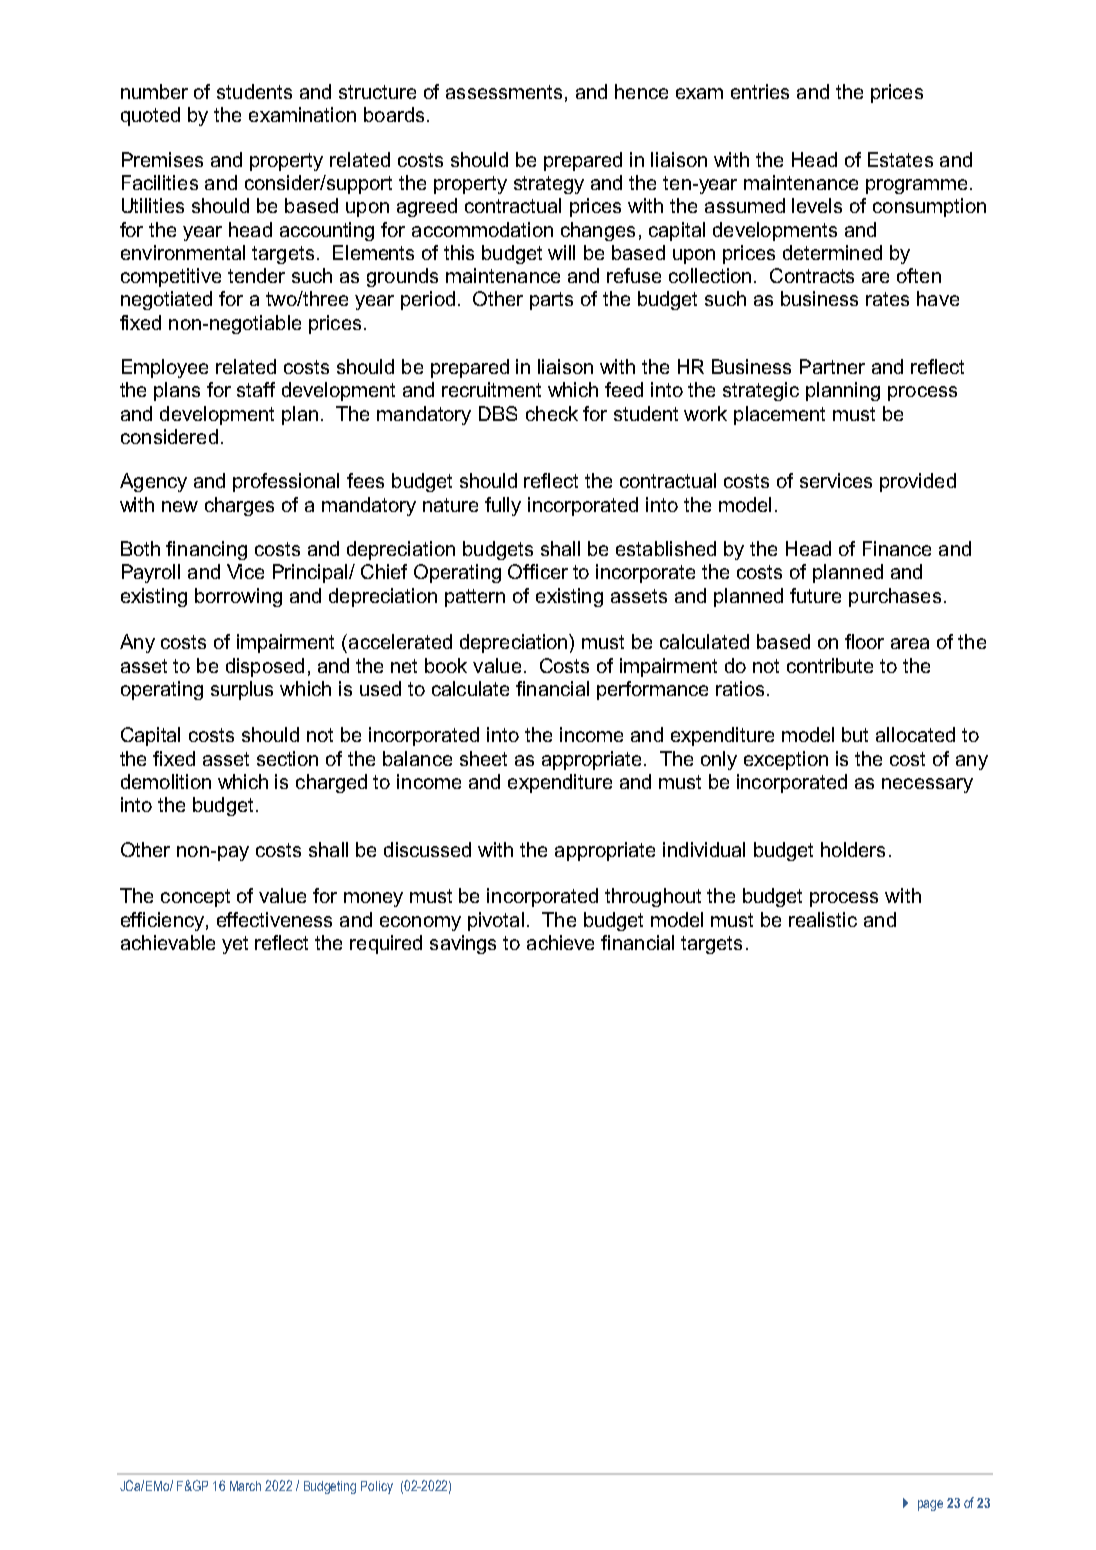 This screenshot has width=1096, height=1550. Describe the element at coordinates (853, 849) in the screenshot. I see `holders` at that location.
